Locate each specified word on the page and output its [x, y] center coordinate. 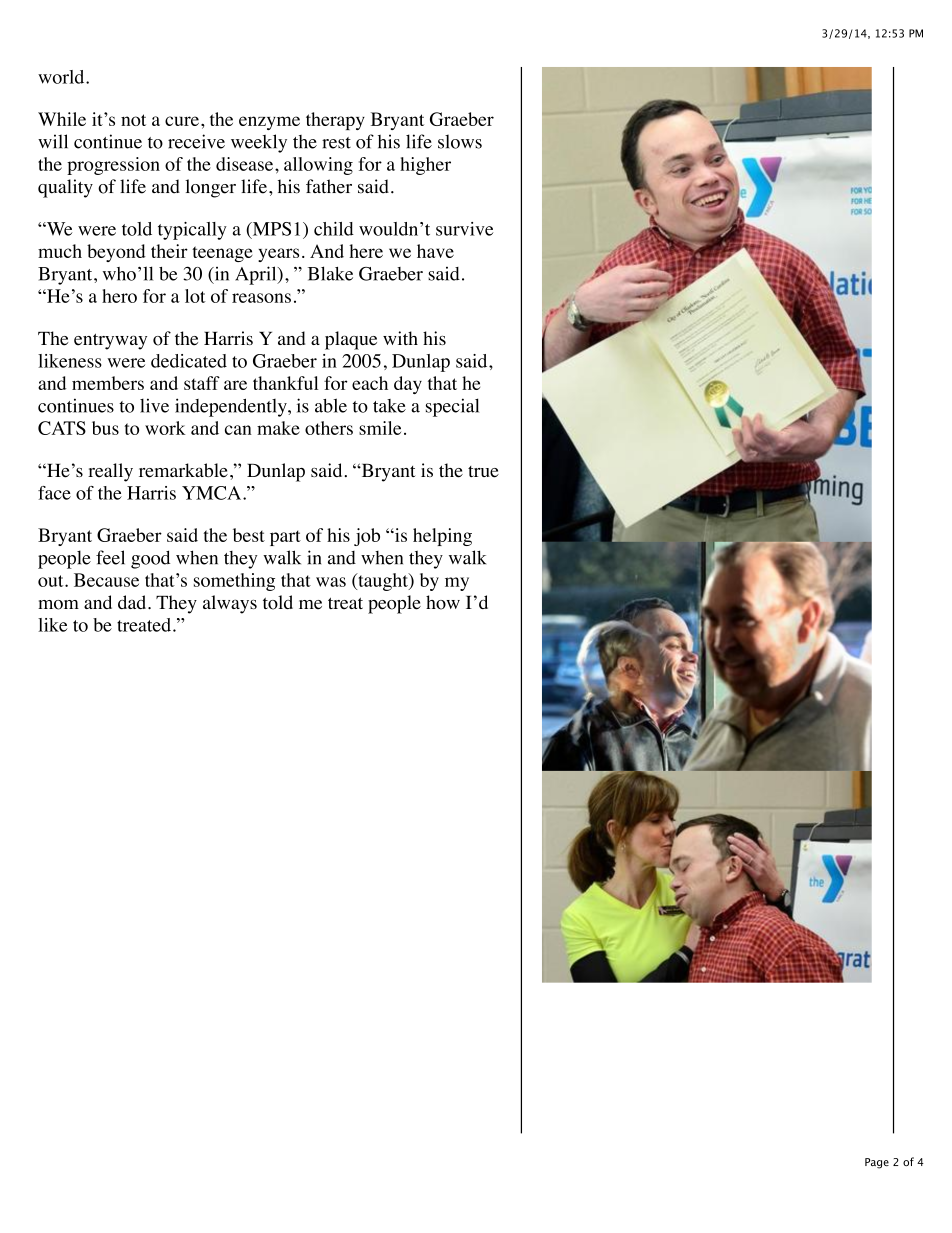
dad [133, 602]
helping [442, 537]
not [133, 120]
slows [460, 141]
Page [877, 1163]
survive [465, 229]
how [443, 602]
